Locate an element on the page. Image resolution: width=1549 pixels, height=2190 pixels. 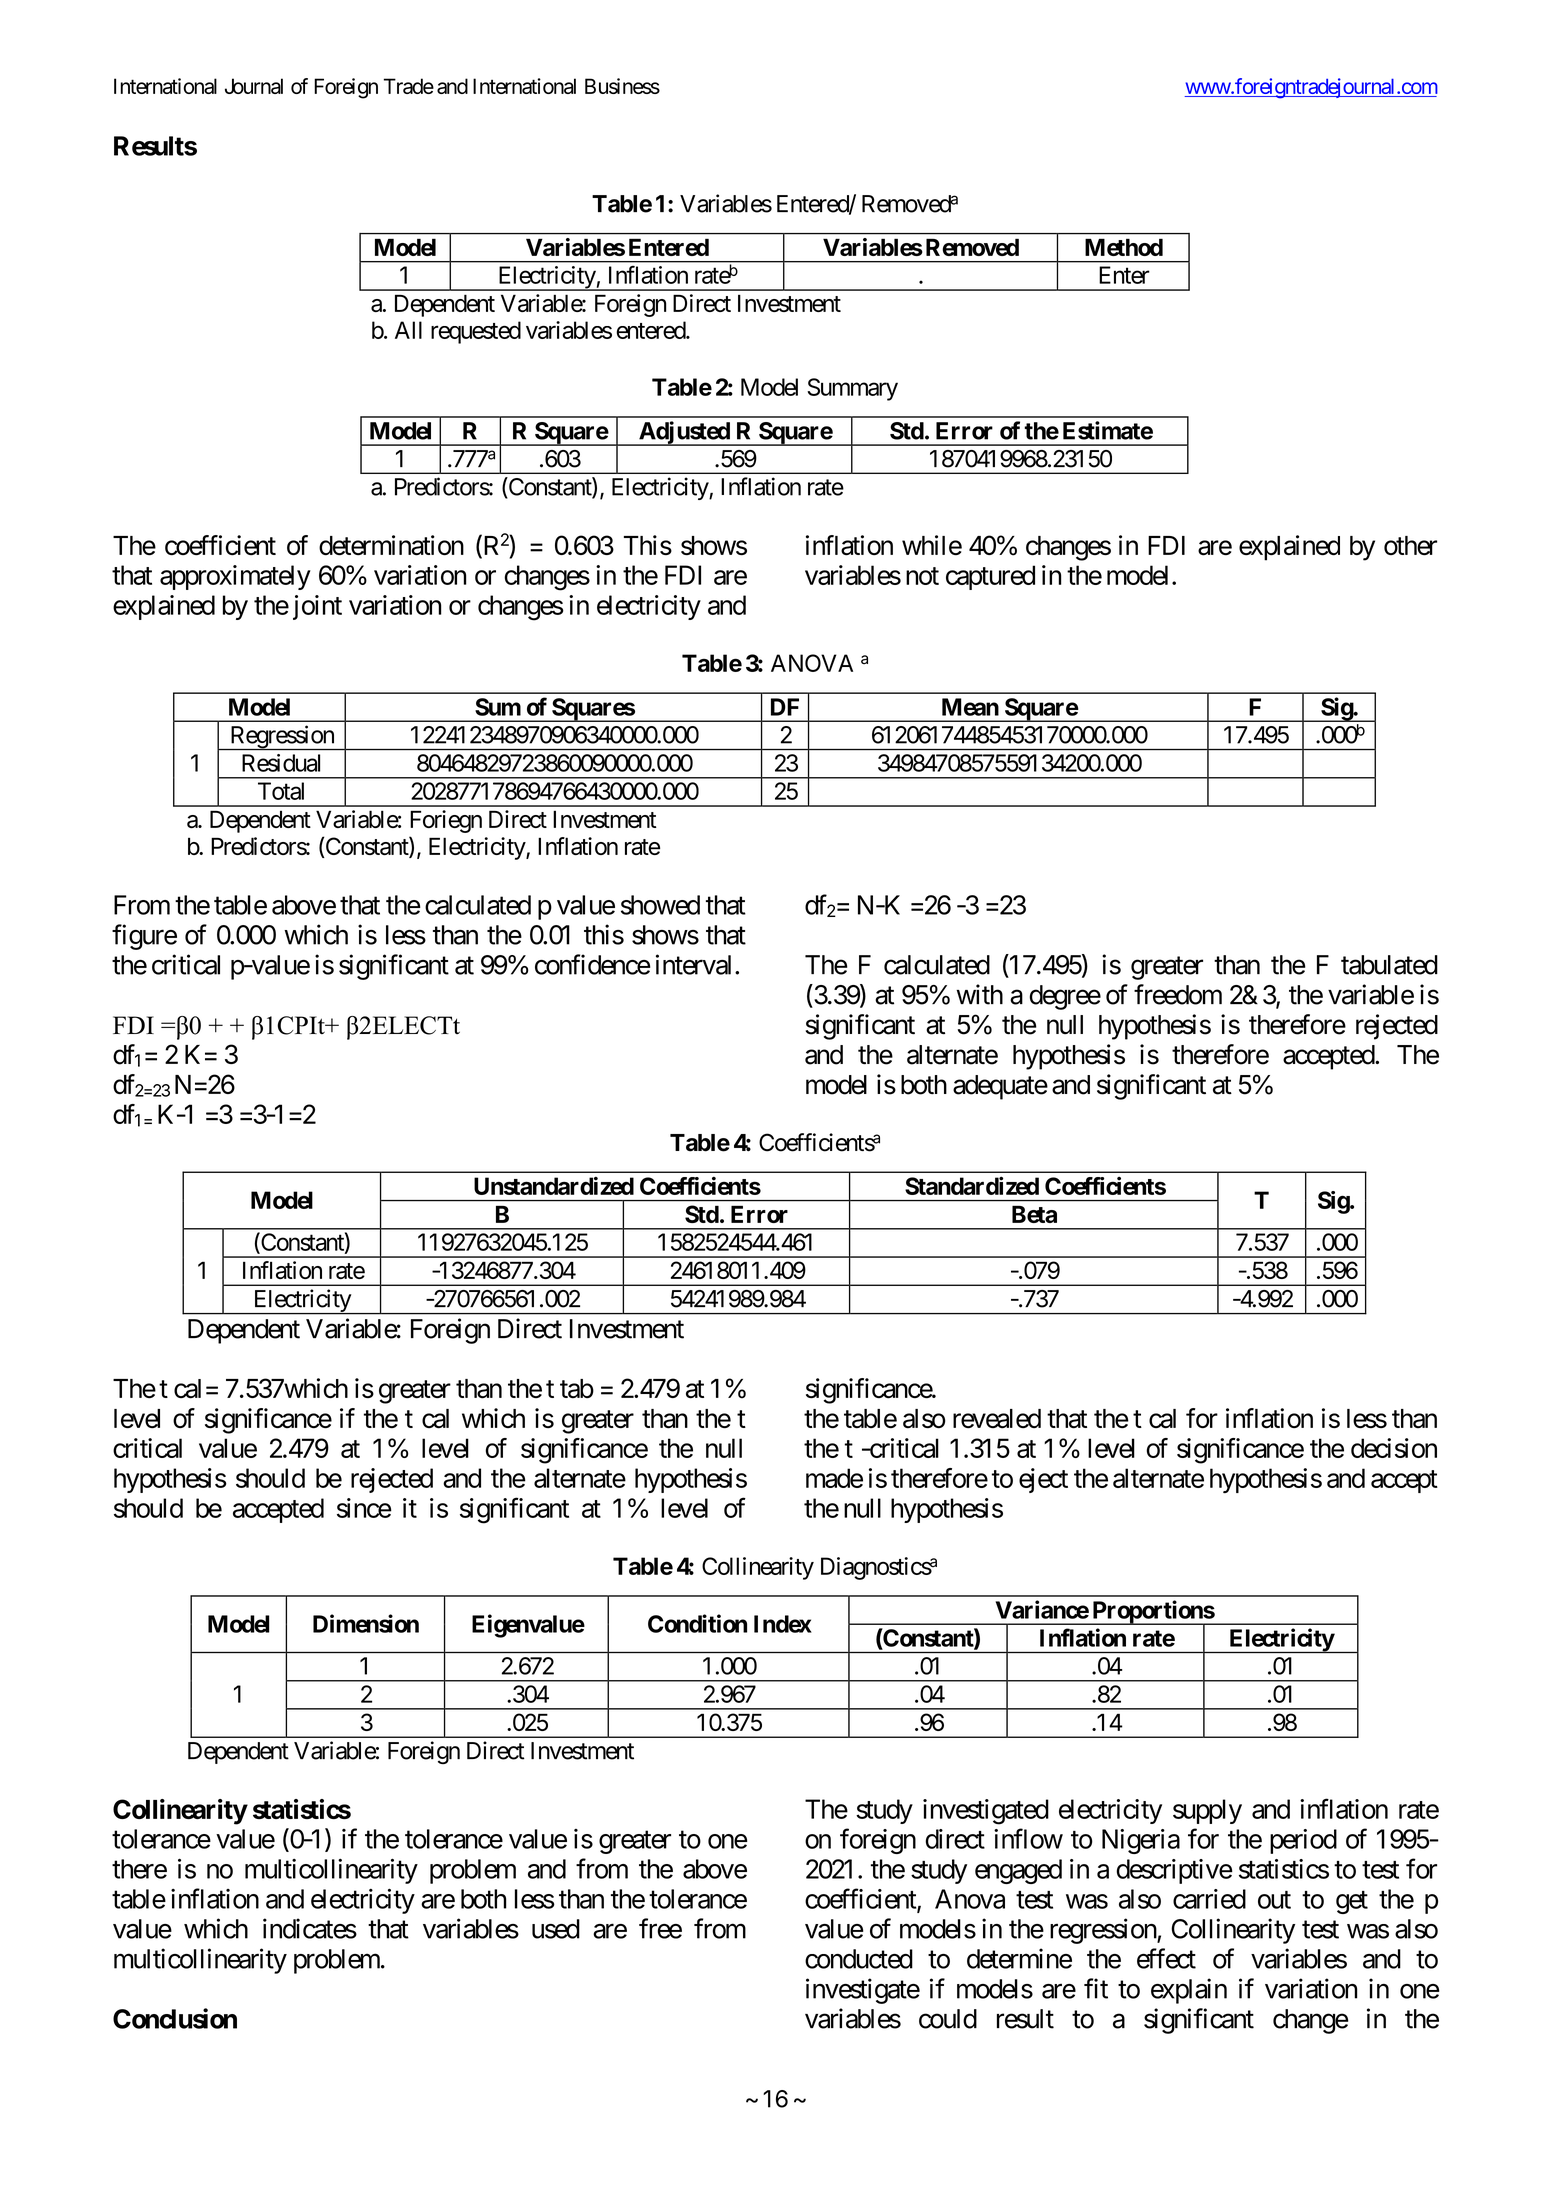
Index is located at coordinates (783, 1624).
